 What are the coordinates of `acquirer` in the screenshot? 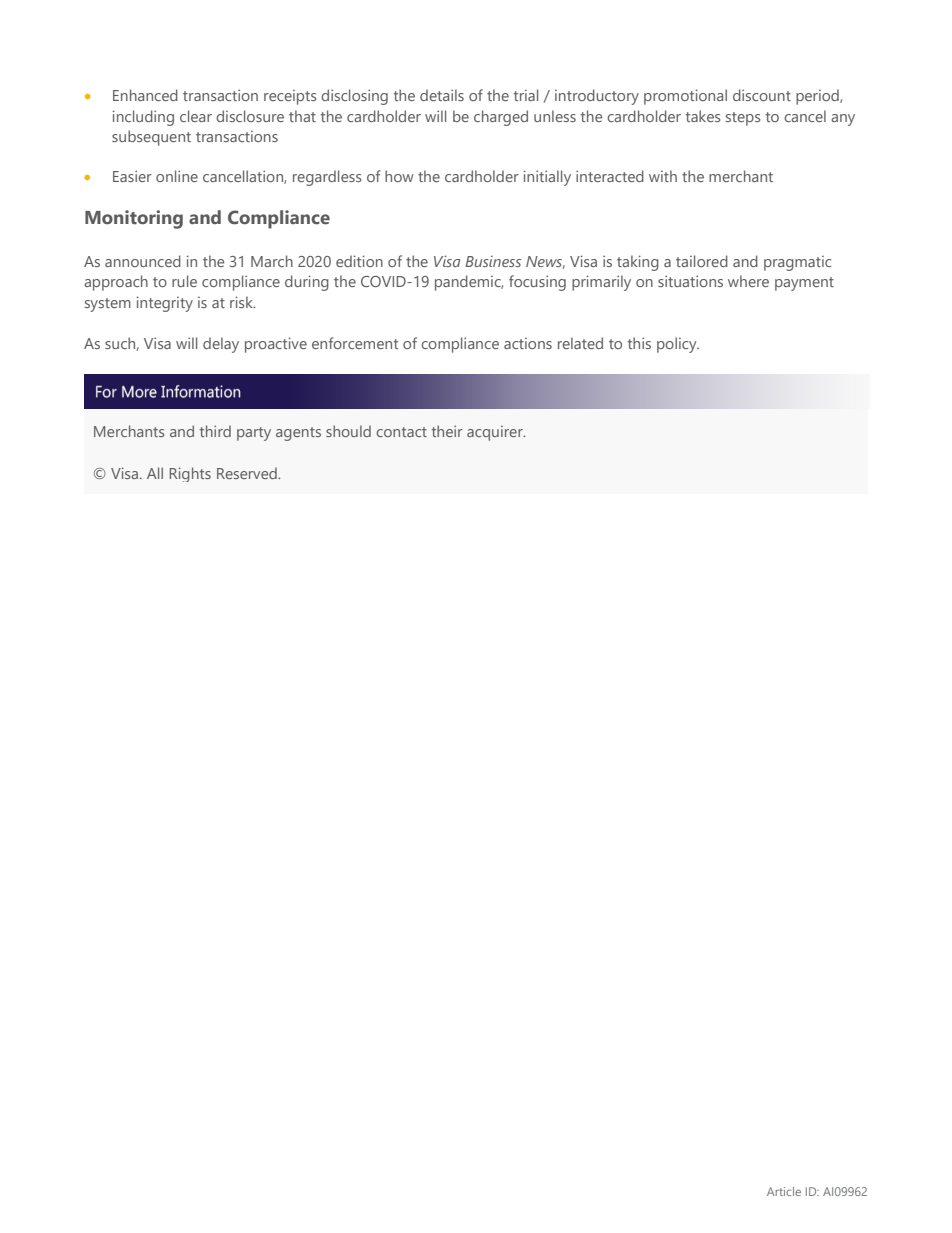 It's located at (496, 433).
